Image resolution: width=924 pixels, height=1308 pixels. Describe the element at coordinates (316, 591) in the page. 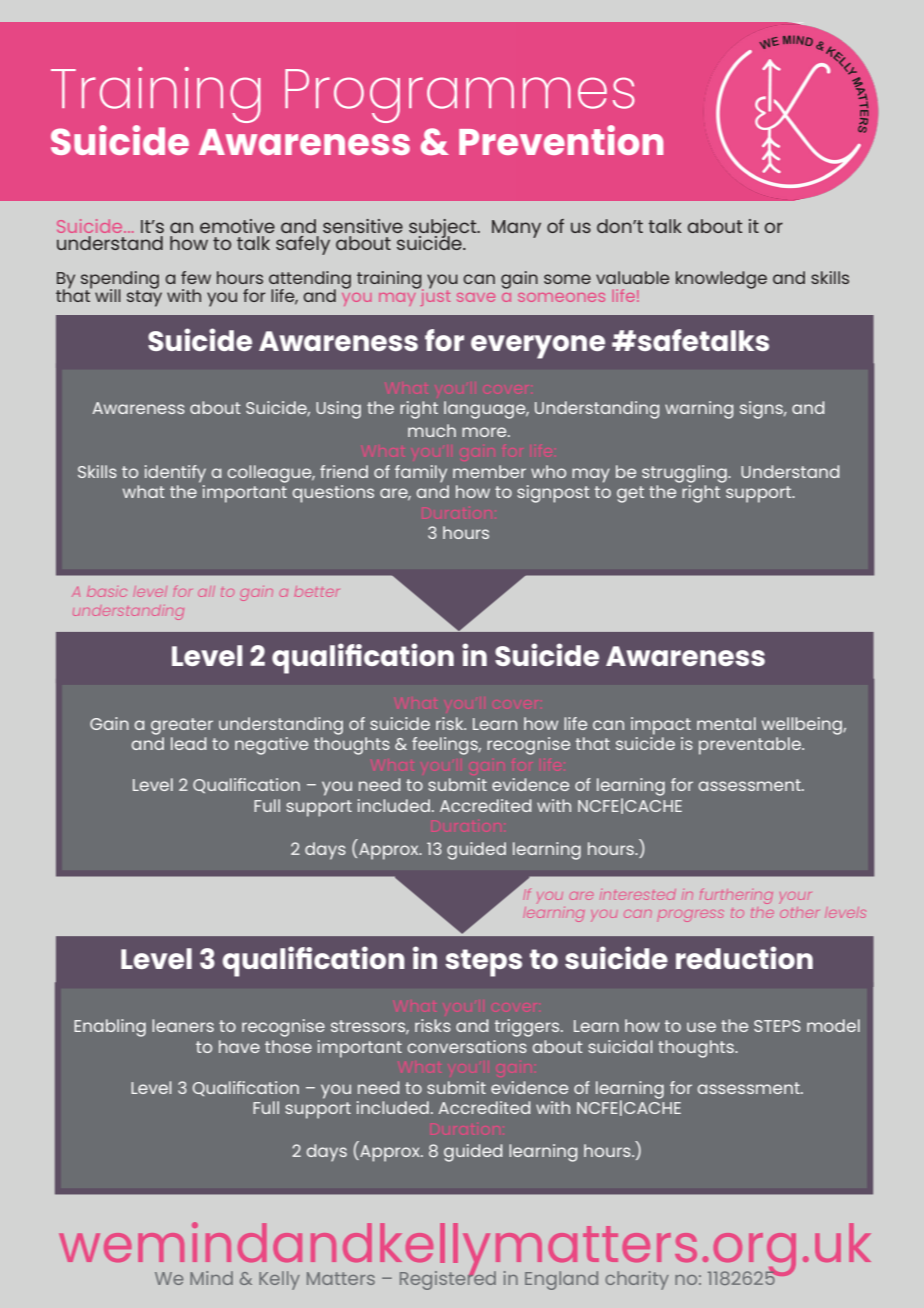

I see `better` at that location.
